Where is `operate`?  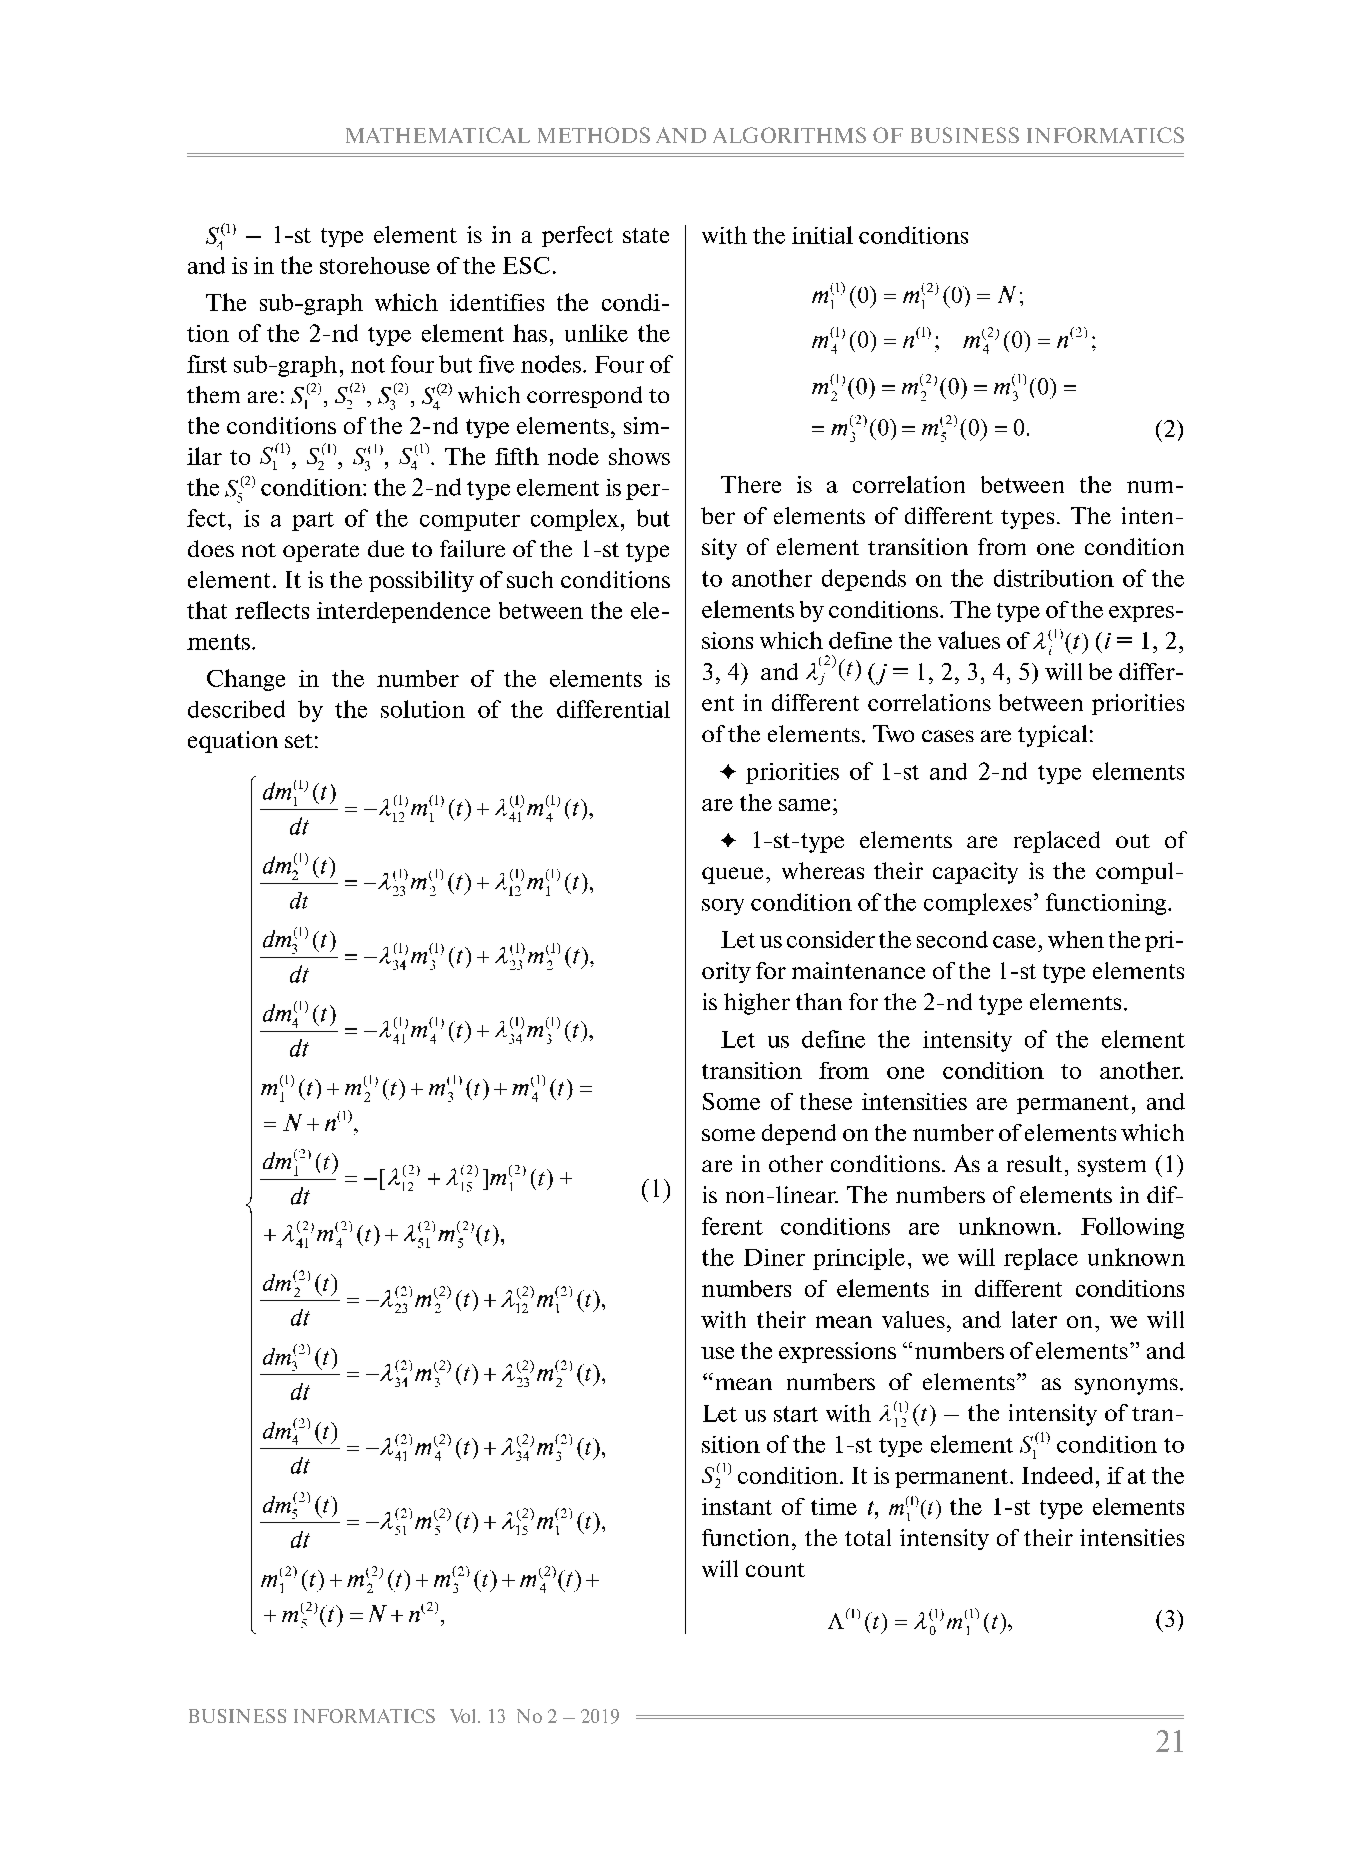
operate is located at coordinates (321, 552).
